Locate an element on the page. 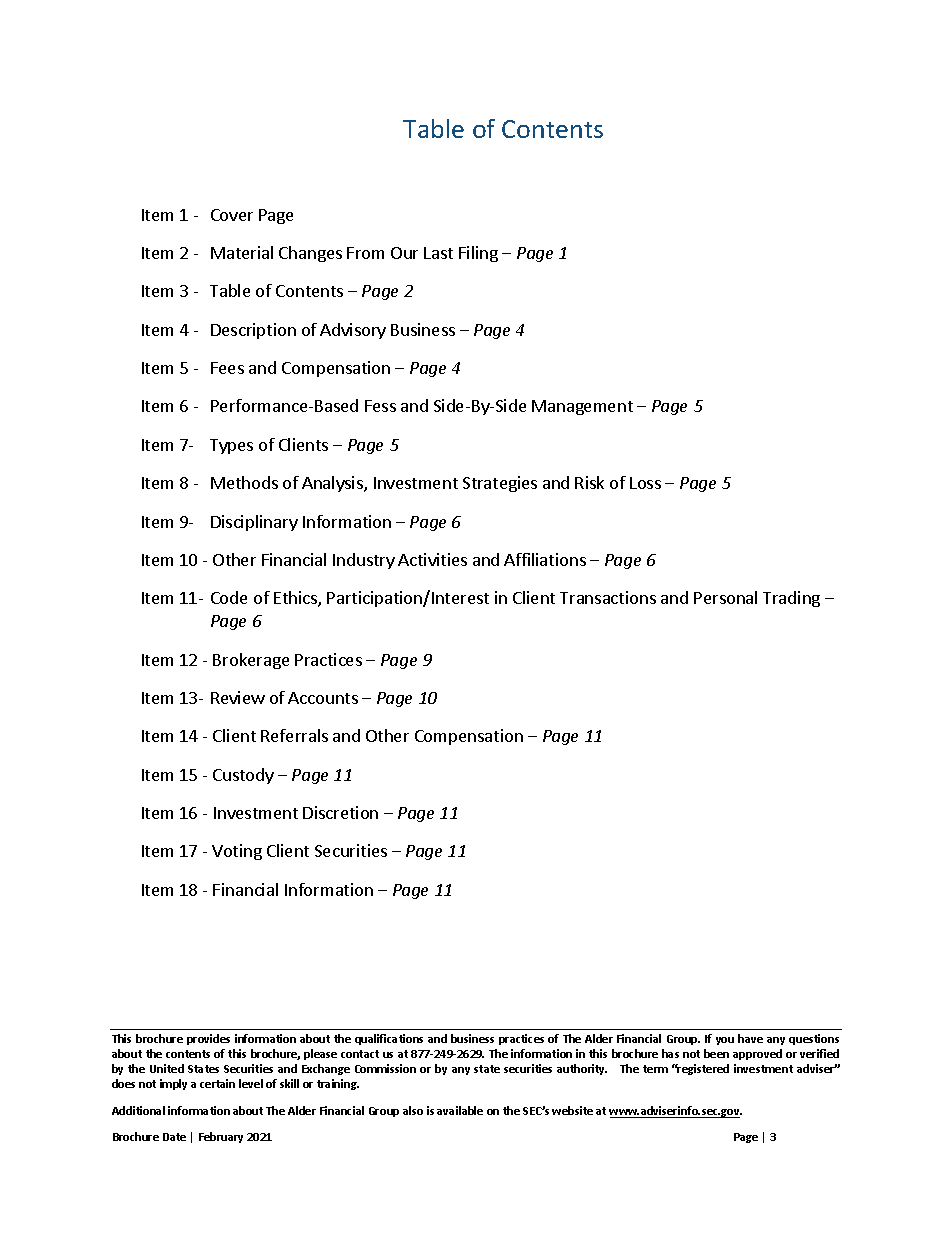  Methods is located at coordinates (244, 482).
